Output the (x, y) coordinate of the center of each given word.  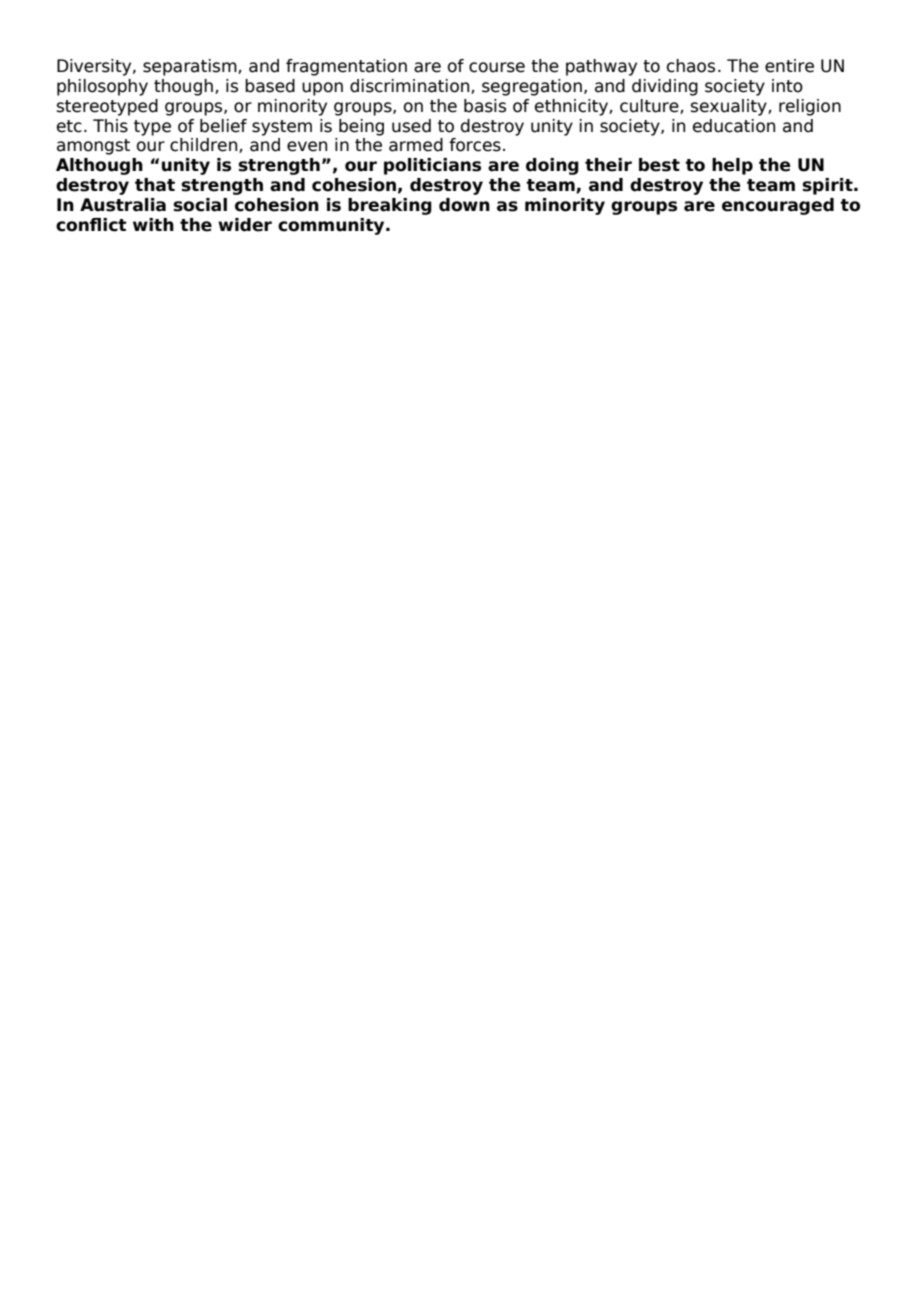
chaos (691, 66)
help (732, 166)
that (155, 185)
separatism (191, 67)
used (411, 126)
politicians (432, 166)
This (110, 126)
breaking (390, 206)
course (497, 67)
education (734, 126)
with (153, 224)
